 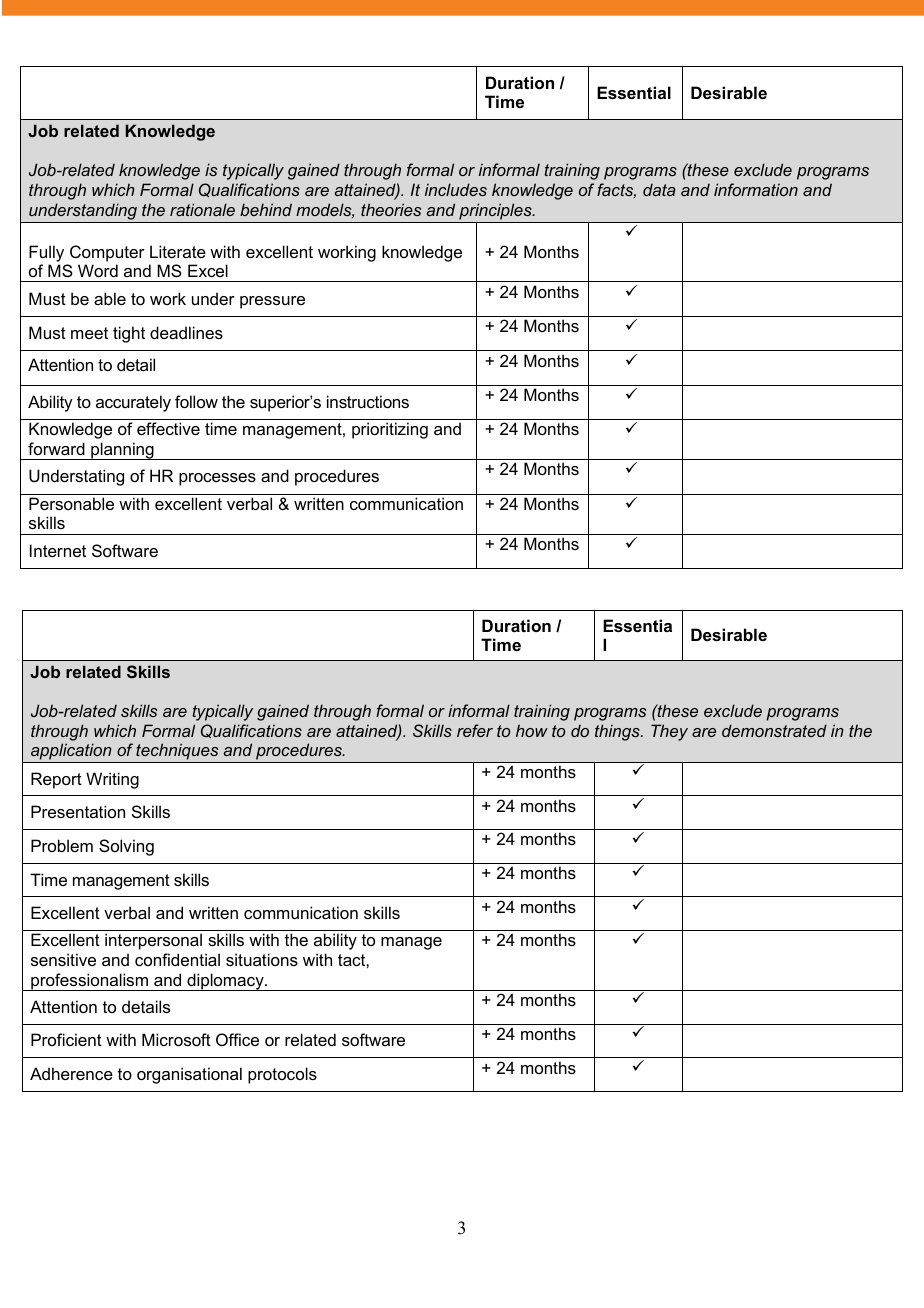 What do you see at coordinates (659, 189) in the screenshot?
I see `data` at bounding box center [659, 189].
